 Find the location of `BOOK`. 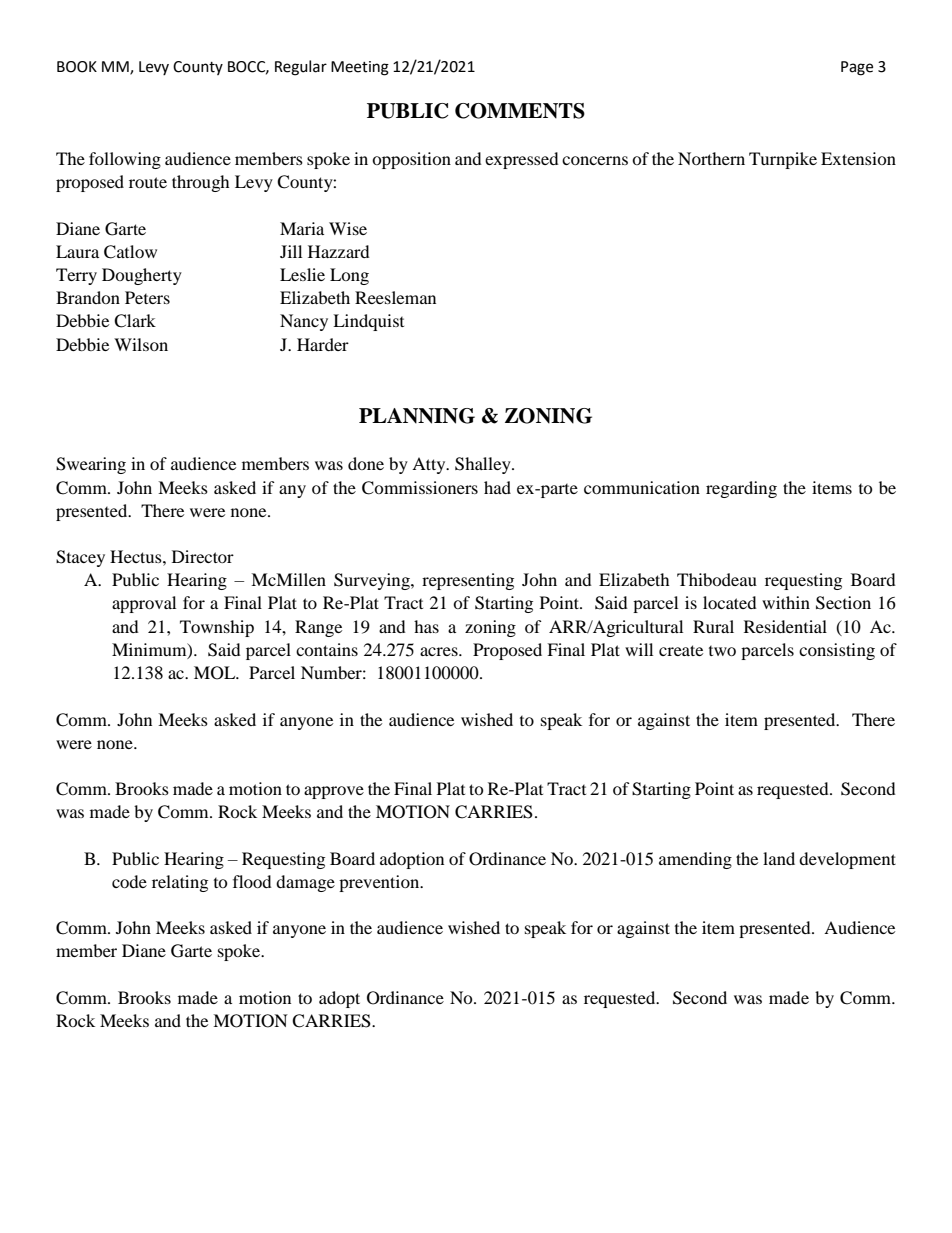

BOOK is located at coordinates (77, 67).
